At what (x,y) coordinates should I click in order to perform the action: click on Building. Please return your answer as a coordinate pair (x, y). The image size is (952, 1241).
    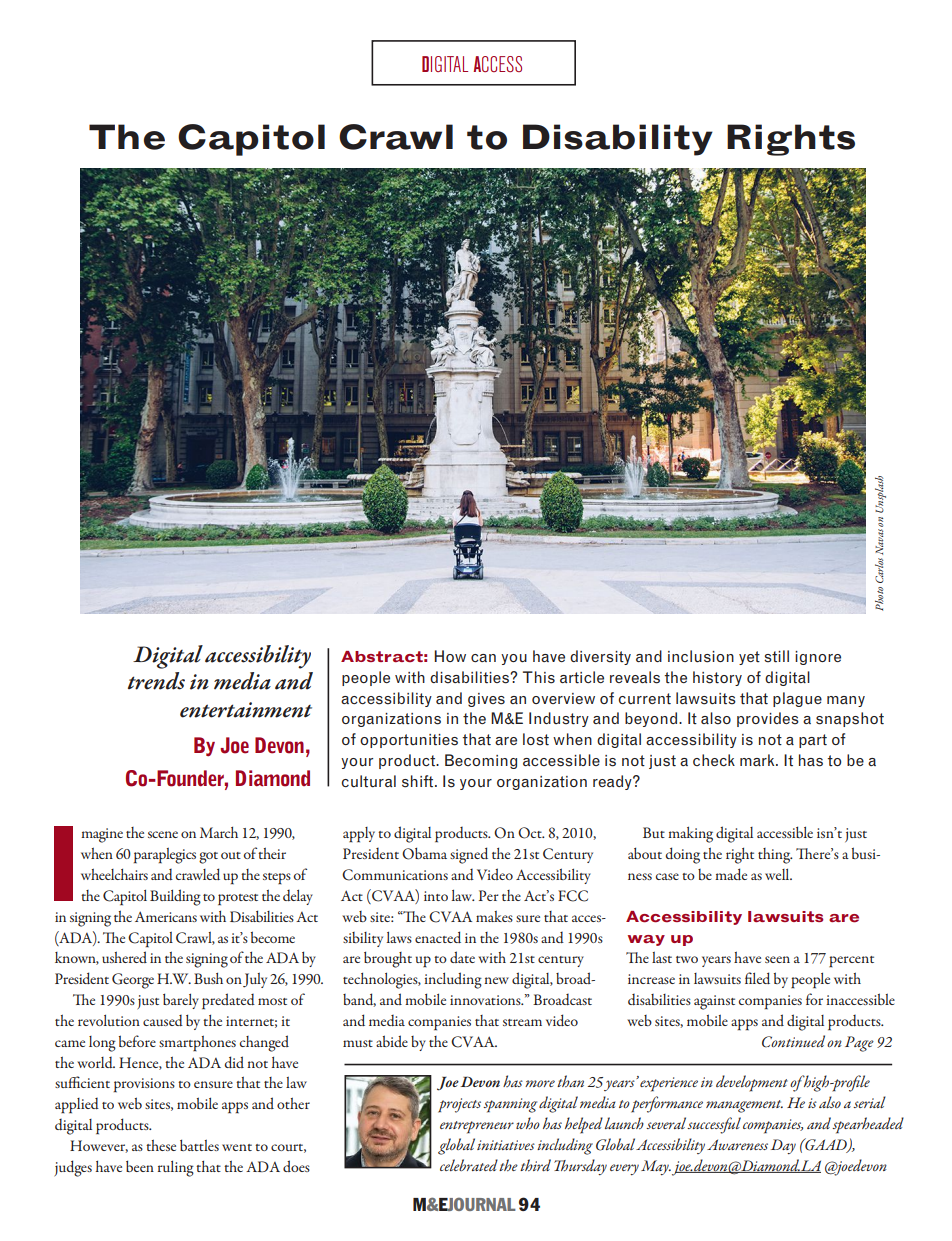
    Looking at the image, I should click on (175, 897).
